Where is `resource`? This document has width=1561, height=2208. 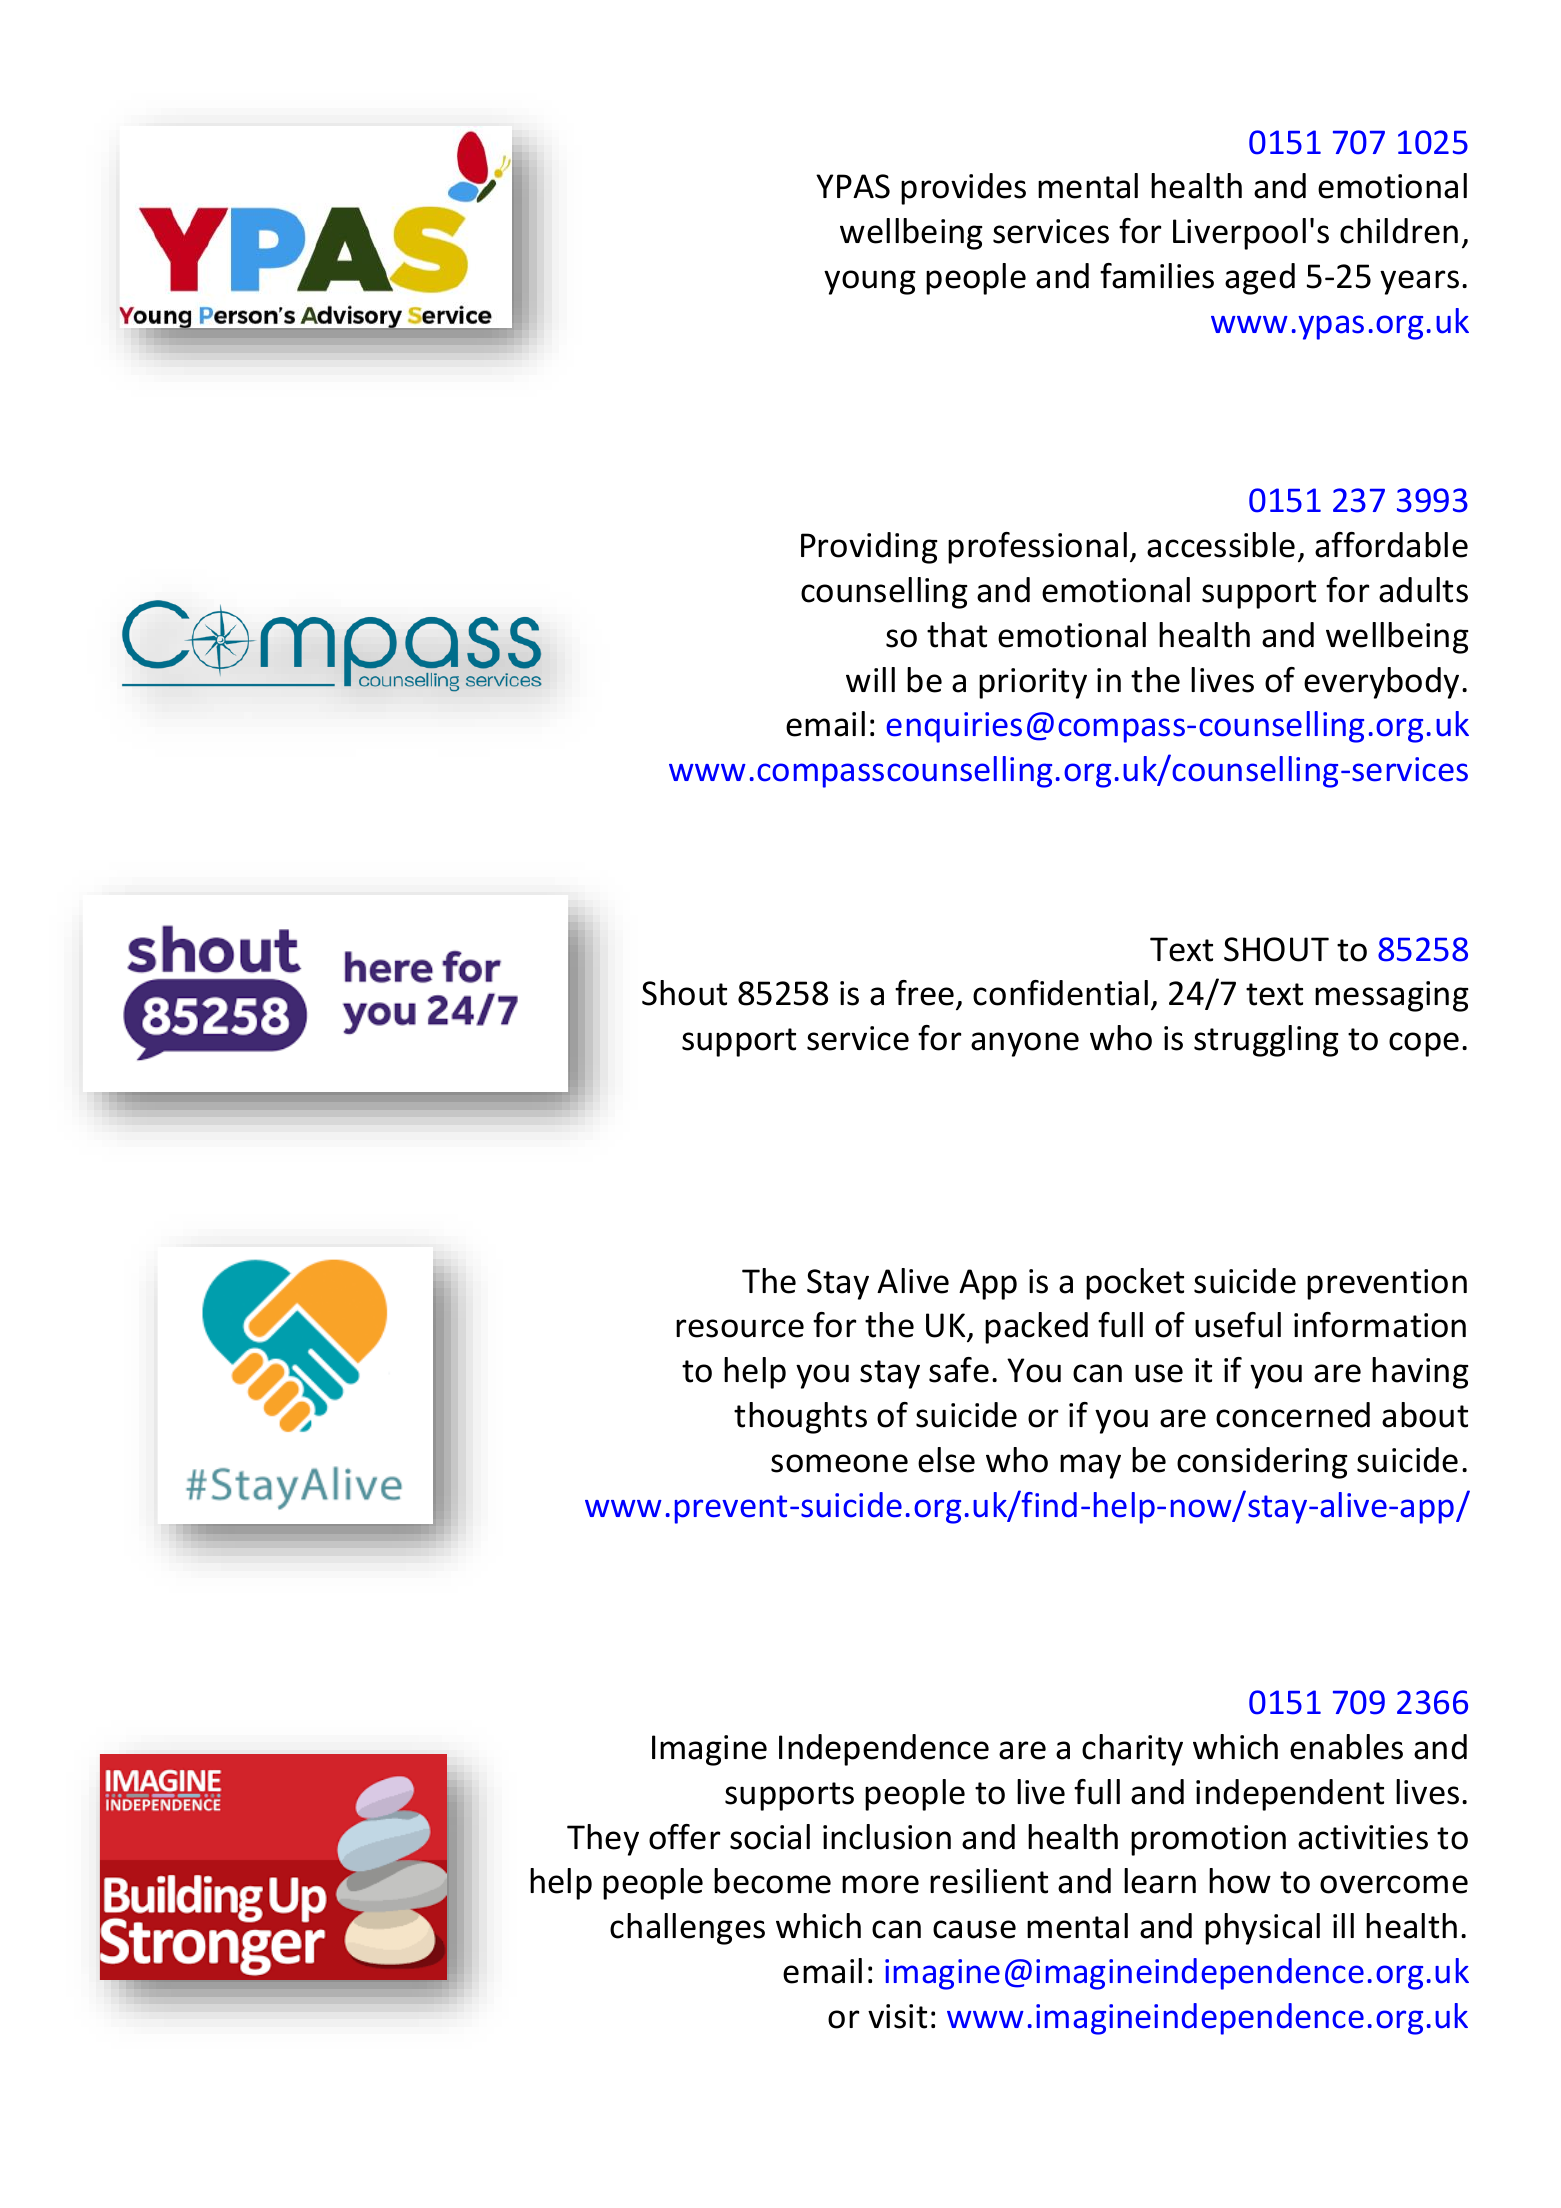 resource is located at coordinates (740, 1328).
